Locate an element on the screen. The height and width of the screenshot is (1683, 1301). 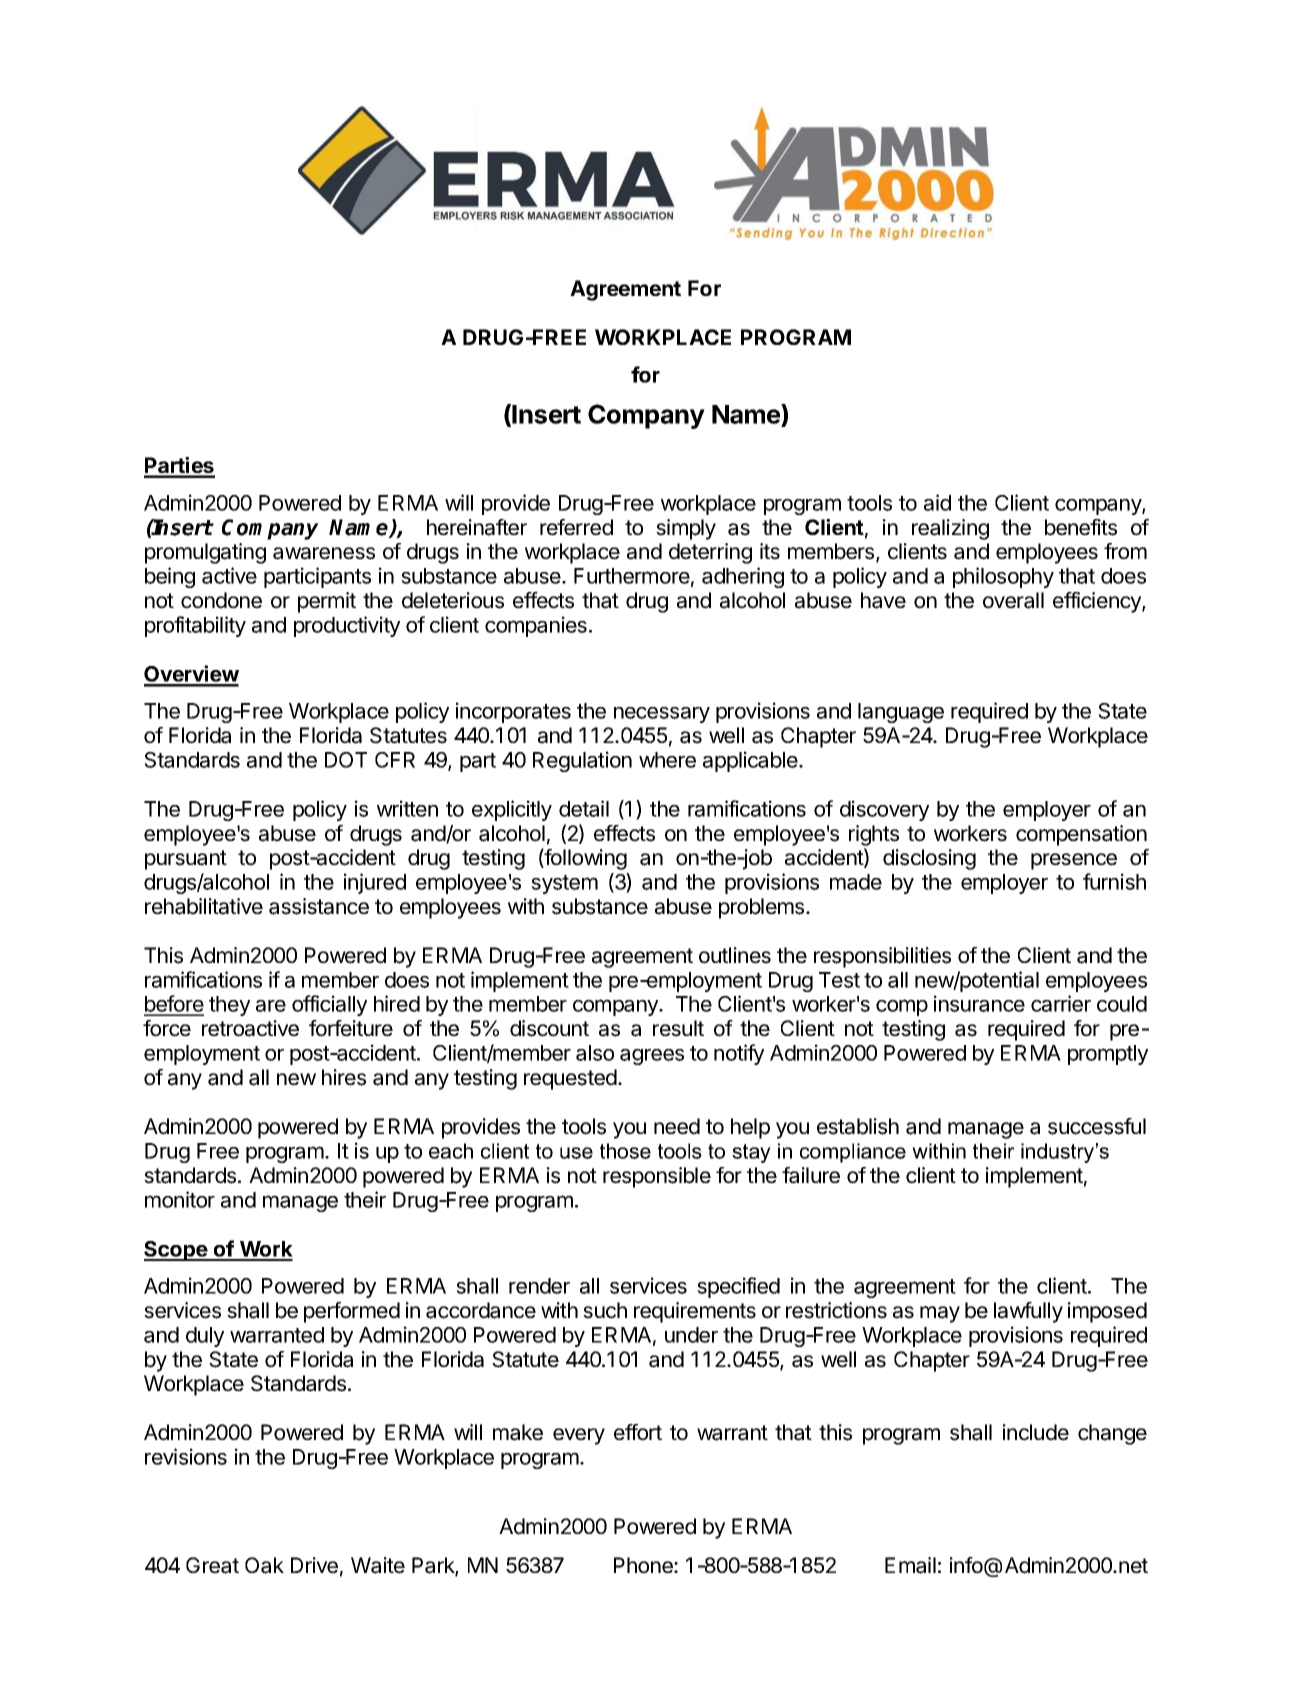
simply is located at coordinates (686, 529).
